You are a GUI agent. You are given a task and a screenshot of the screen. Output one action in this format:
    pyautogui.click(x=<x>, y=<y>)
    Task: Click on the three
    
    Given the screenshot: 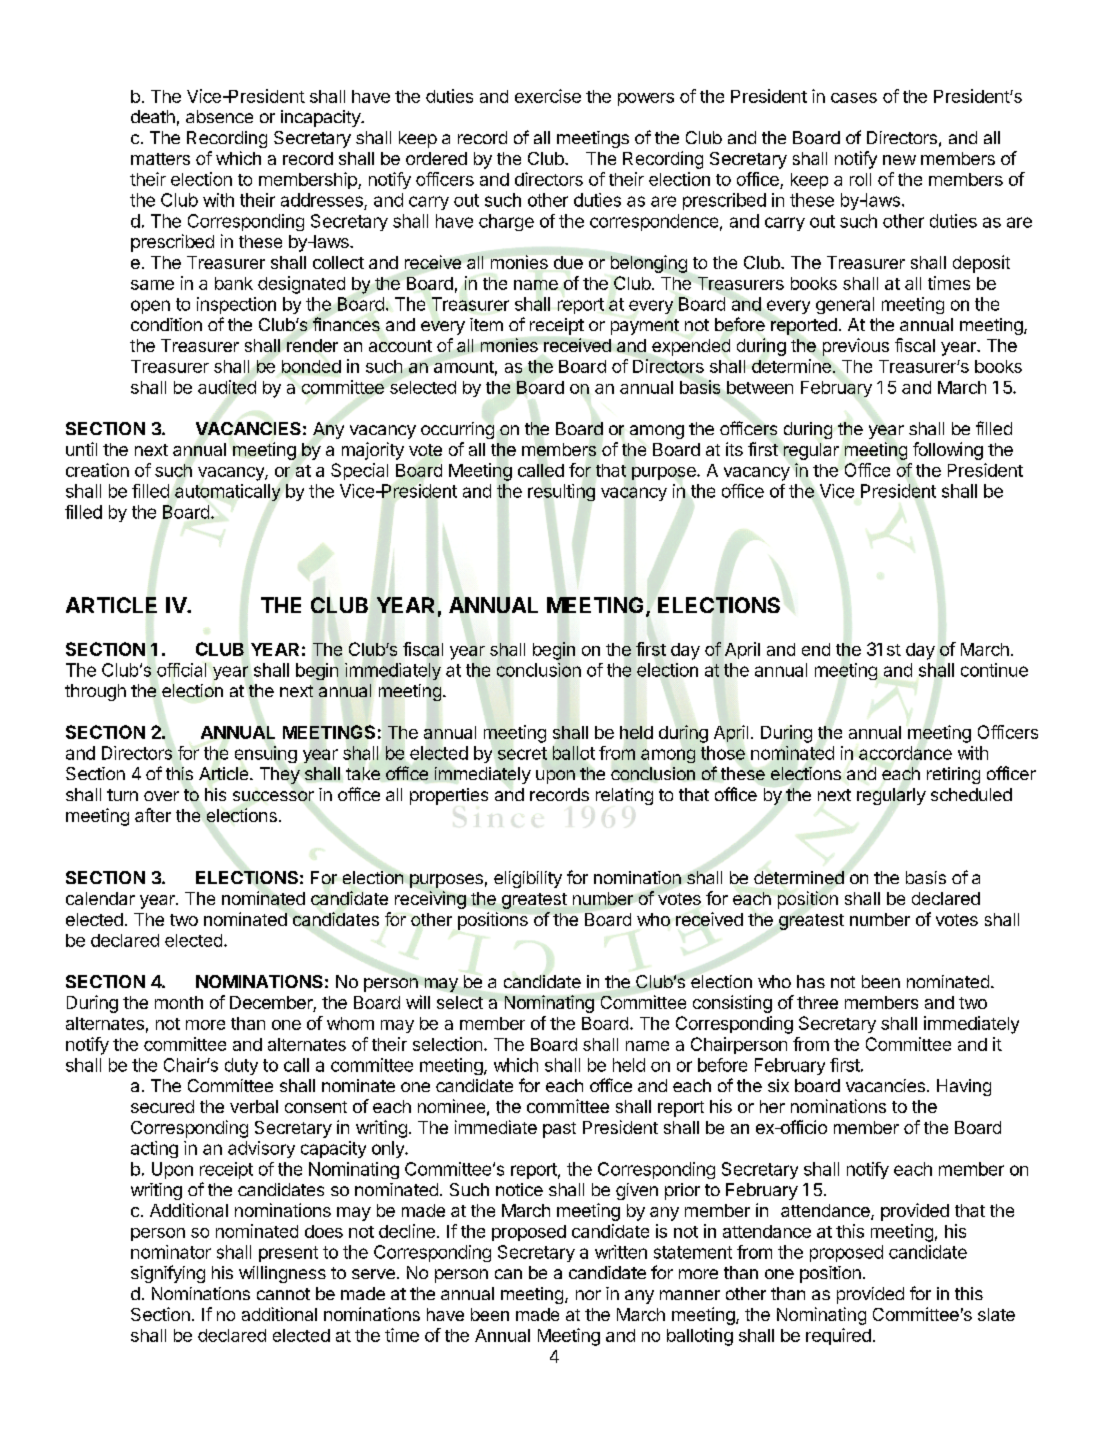 What is the action you would take?
    pyautogui.click(x=817, y=1002)
